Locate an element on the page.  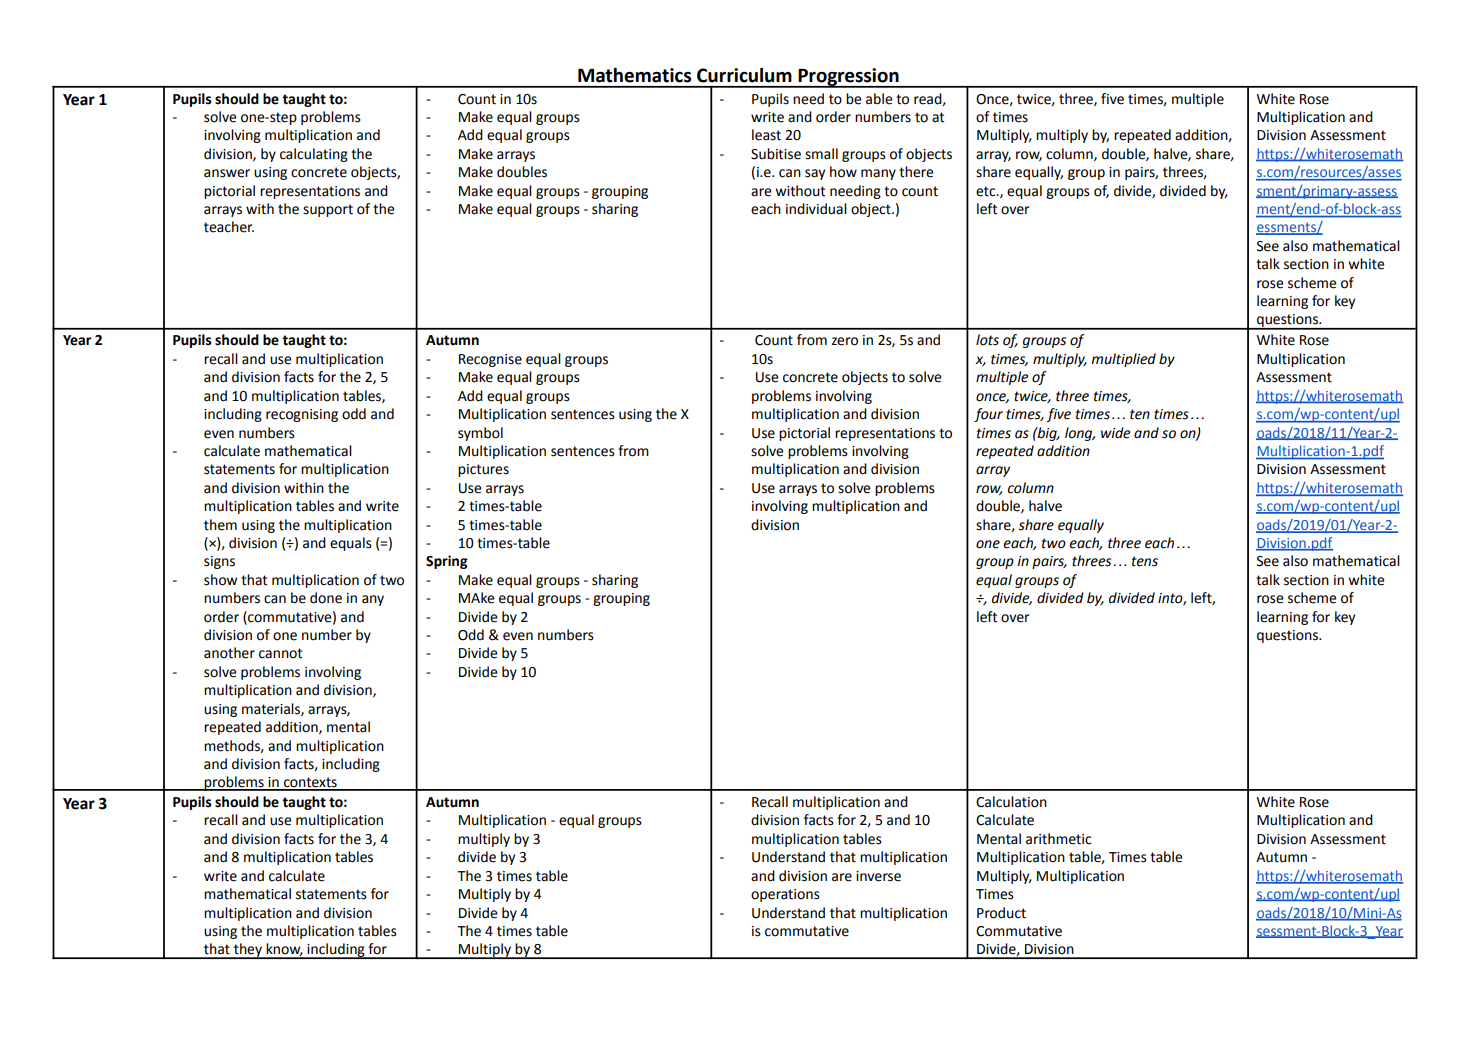
they is located at coordinates (248, 951).
